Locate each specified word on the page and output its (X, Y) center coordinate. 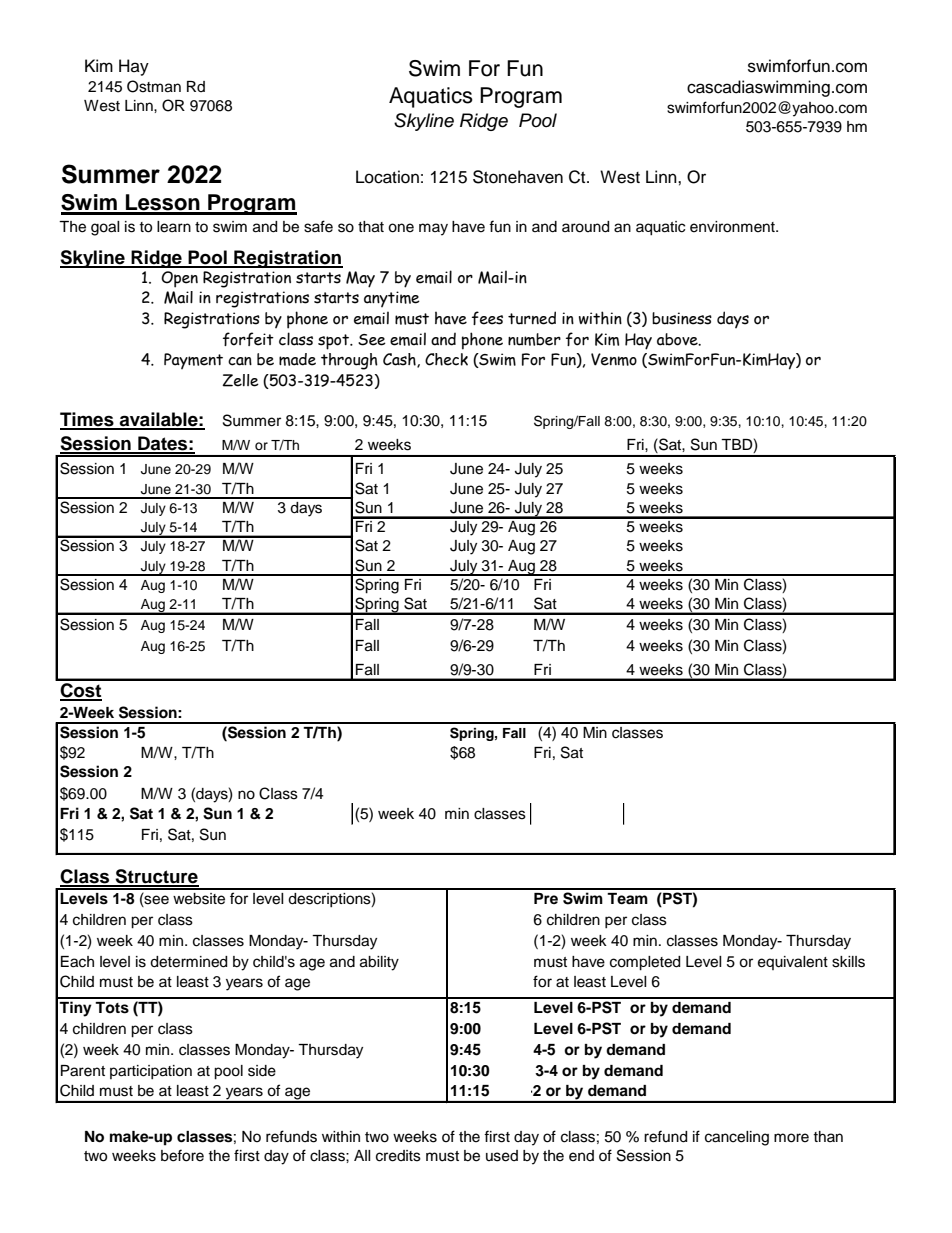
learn (174, 227)
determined (188, 962)
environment (733, 227)
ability (379, 963)
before (182, 1155)
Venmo (614, 359)
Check (446, 359)
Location (387, 177)
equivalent (793, 963)
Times (88, 420)
